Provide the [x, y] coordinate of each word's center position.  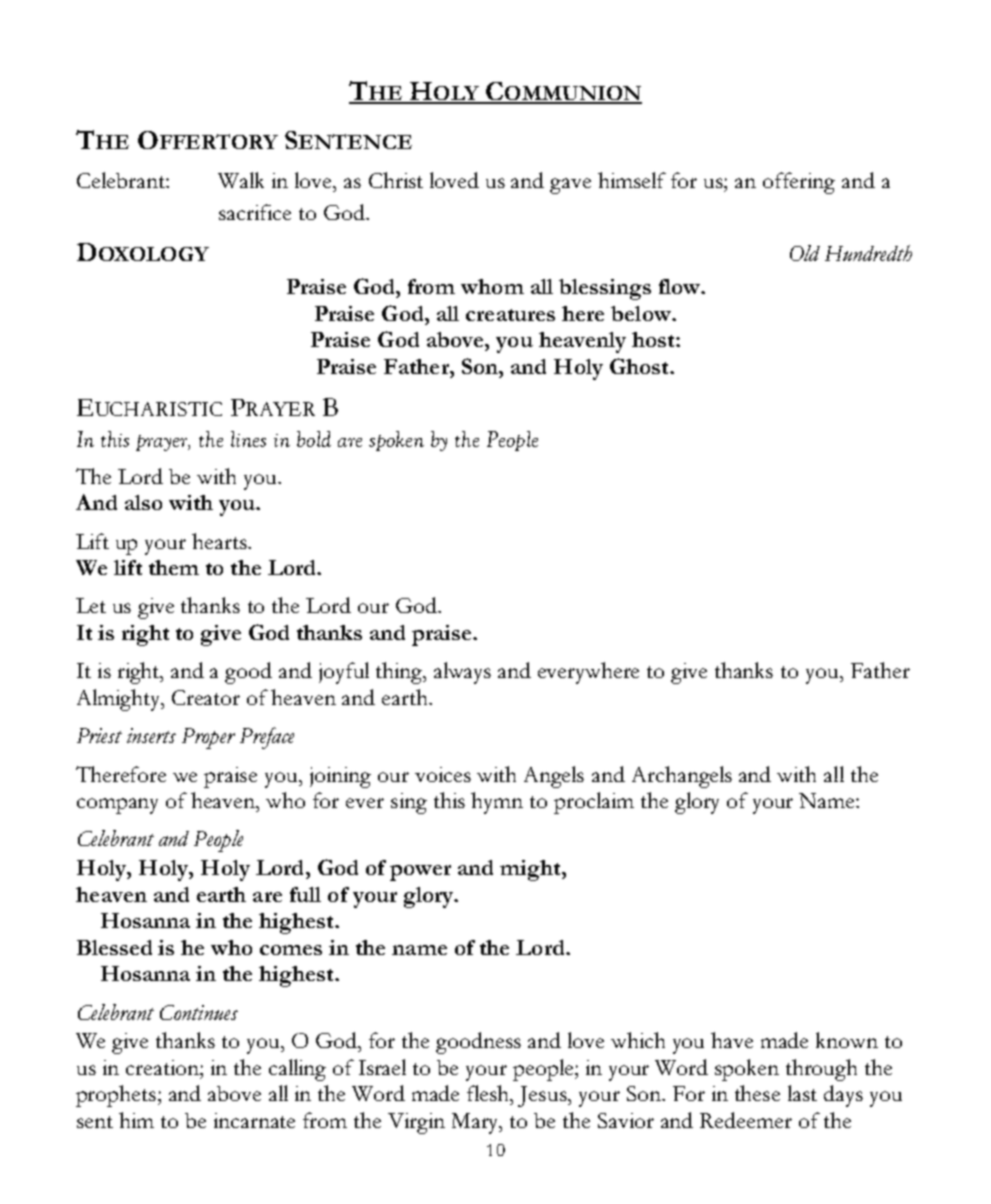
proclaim [594, 803]
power [420, 873]
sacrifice [255, 212]
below [642, 313]
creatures [510, 315]
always [462, 673]
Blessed [114, 947]
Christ [396, 180]
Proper [208, 738]
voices [443, 774]
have [732, 1040]
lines [248, 439]
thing [400, 673]
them [174, 567]
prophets [117, 1096]
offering [799, 183]
